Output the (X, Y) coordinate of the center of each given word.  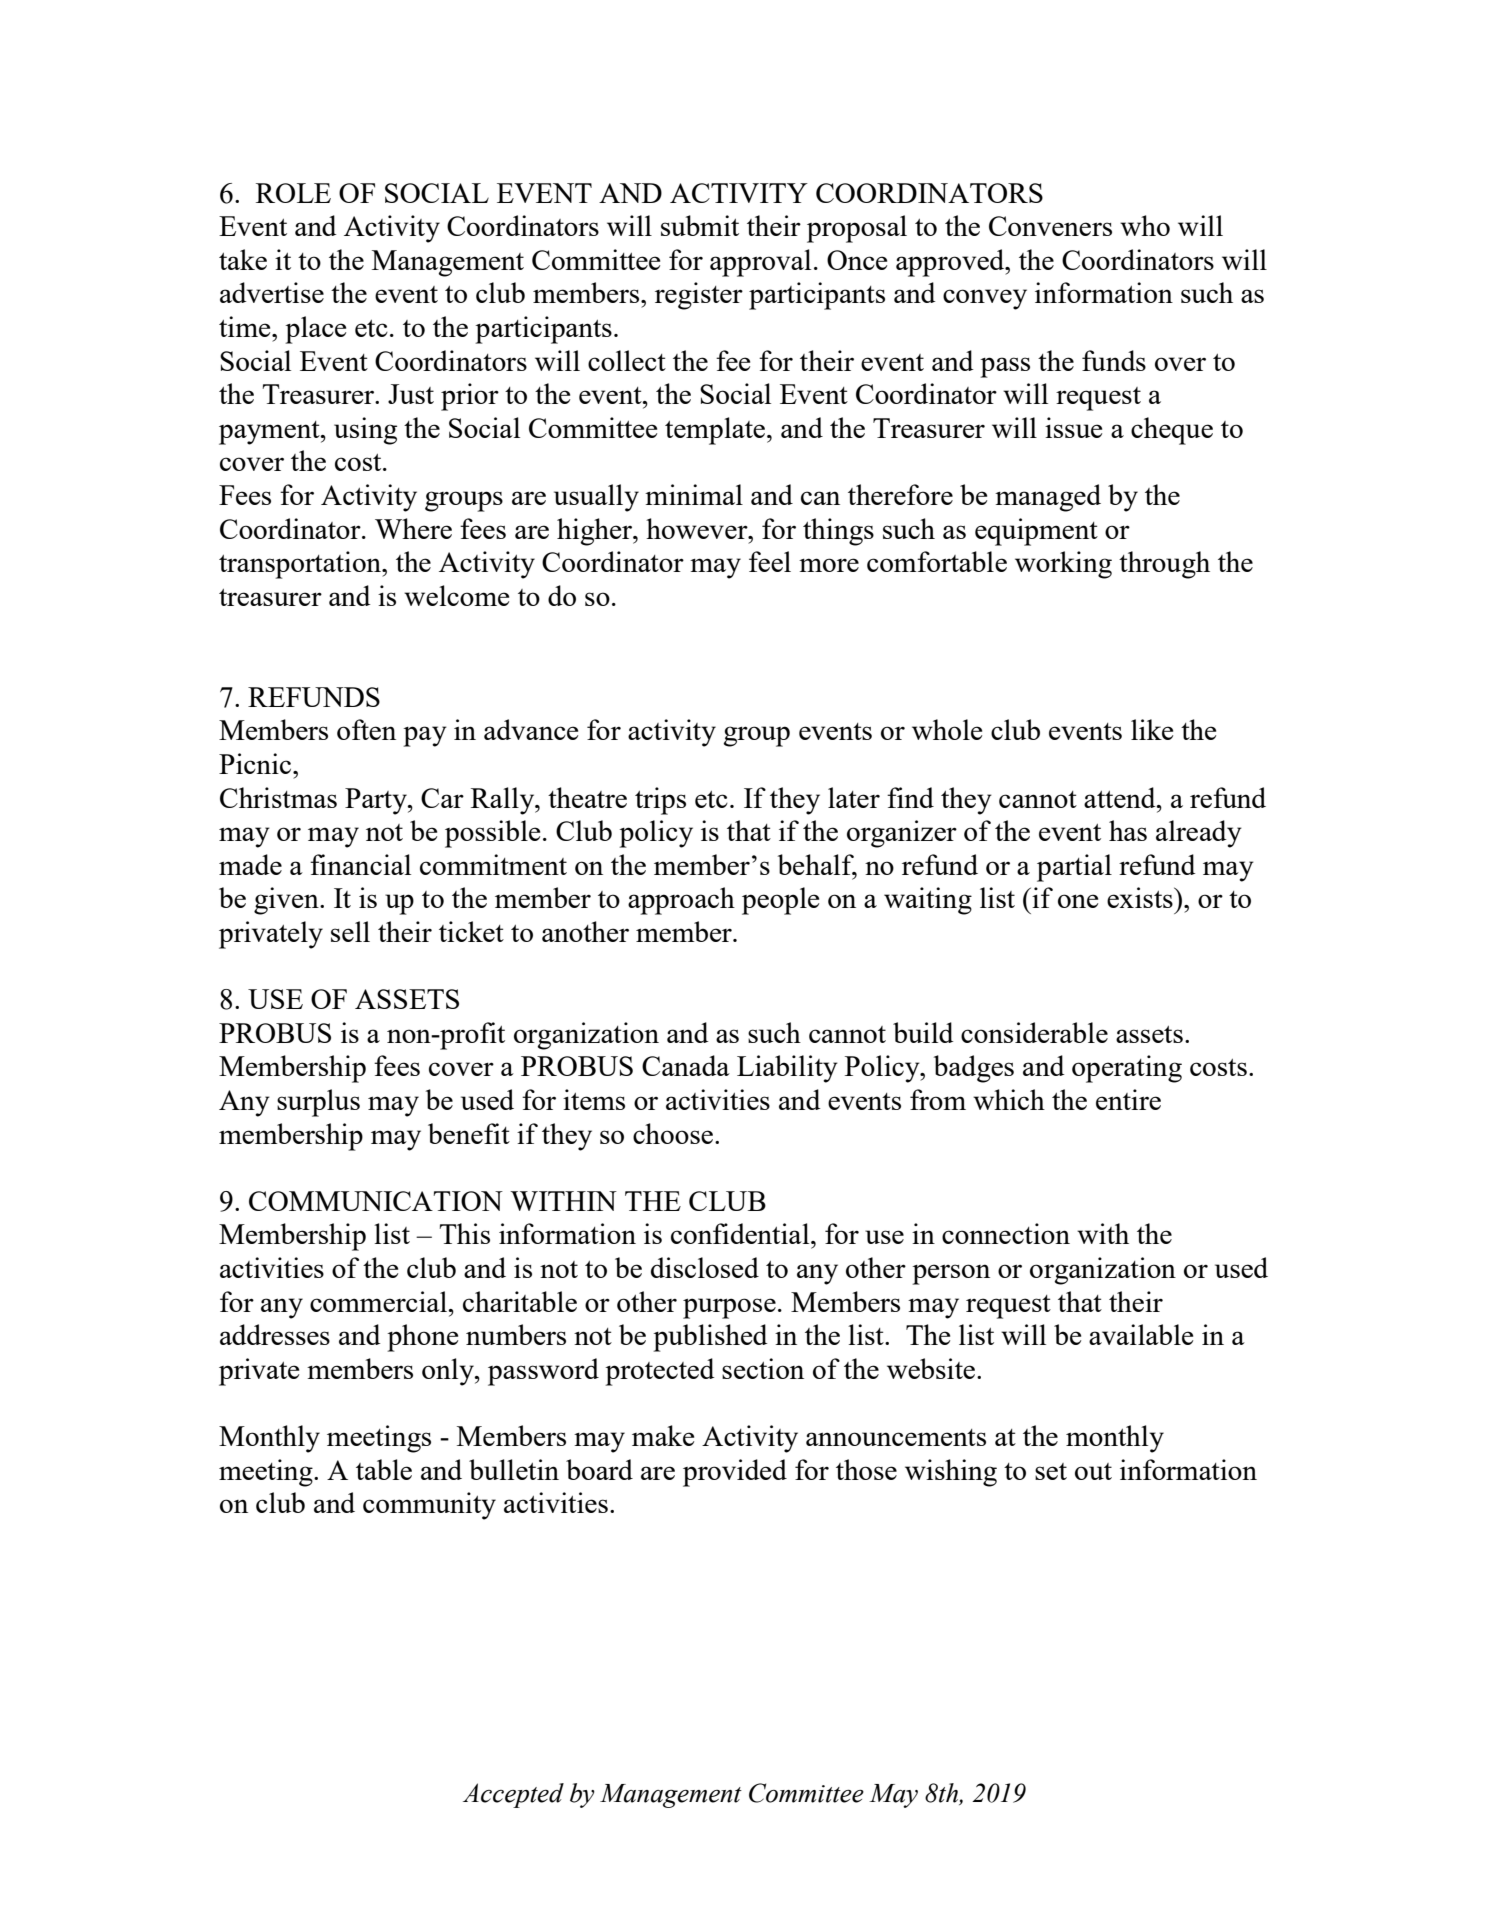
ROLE (293, 193)
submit (700, 225)
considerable (1034, 1032)
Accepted (513, 1795)
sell (350, 931)
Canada (686, 1065)
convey (985, 299)
